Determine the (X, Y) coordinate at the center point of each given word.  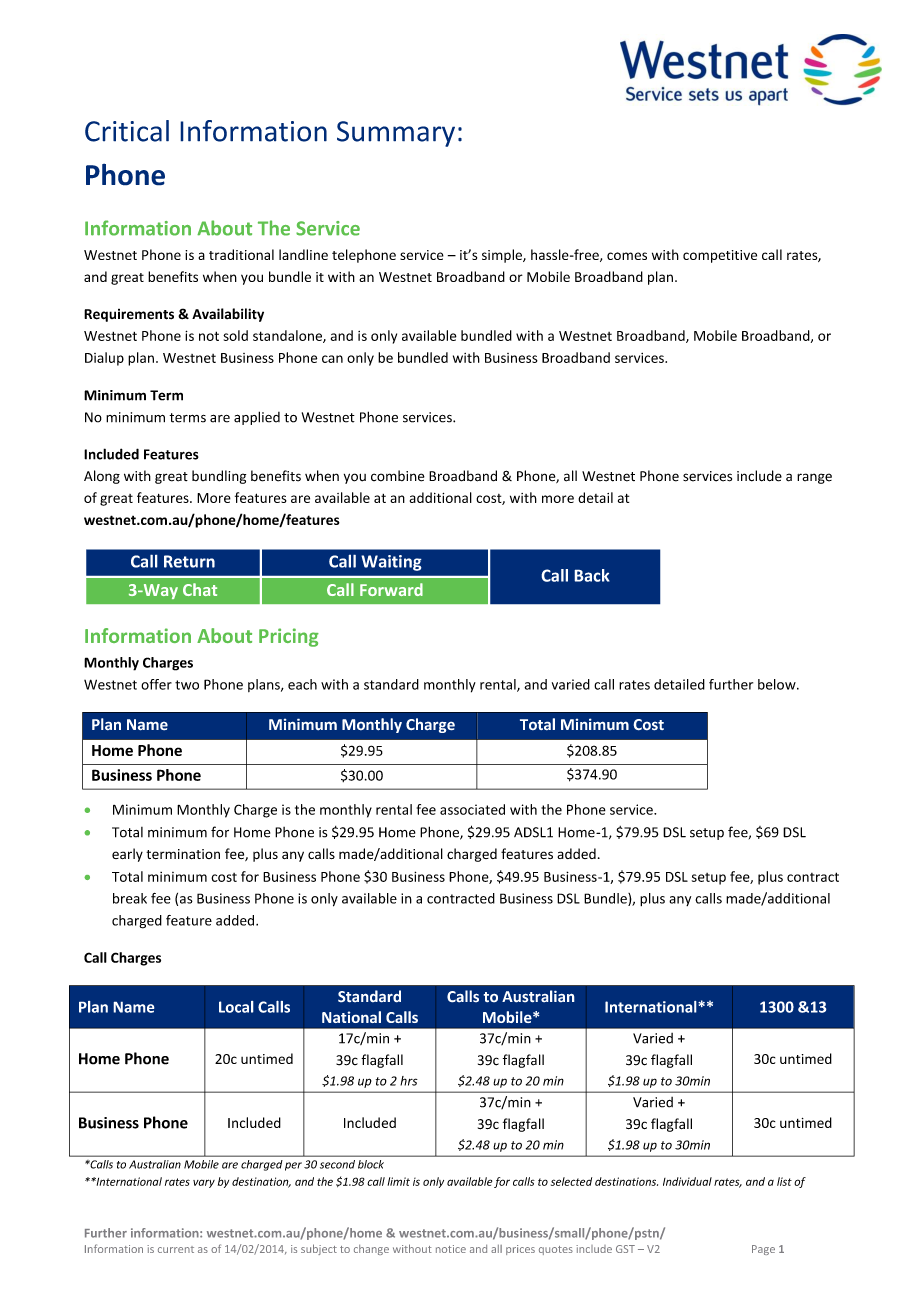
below (778, 684)
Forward (391, 589)
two (187, 685)
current (176, 1249)
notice (451, 1249)
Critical (127, 131)
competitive (720, 256)
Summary (396, 134)
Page (763, 1250)
